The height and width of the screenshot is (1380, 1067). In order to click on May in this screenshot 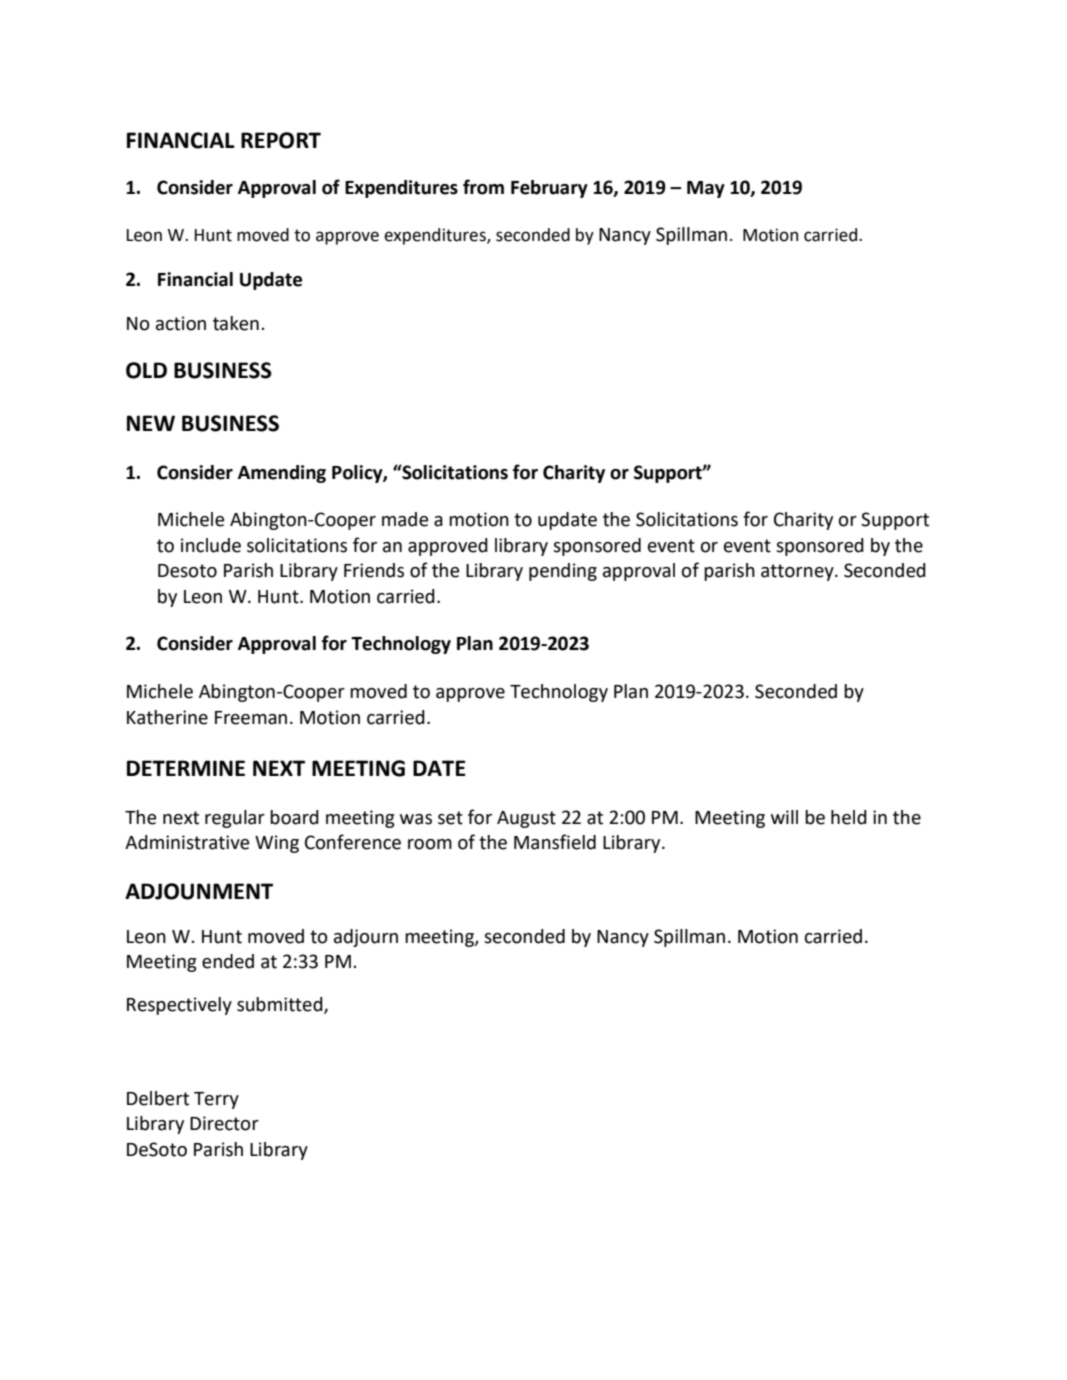, I will do `click(706, 189)`.
